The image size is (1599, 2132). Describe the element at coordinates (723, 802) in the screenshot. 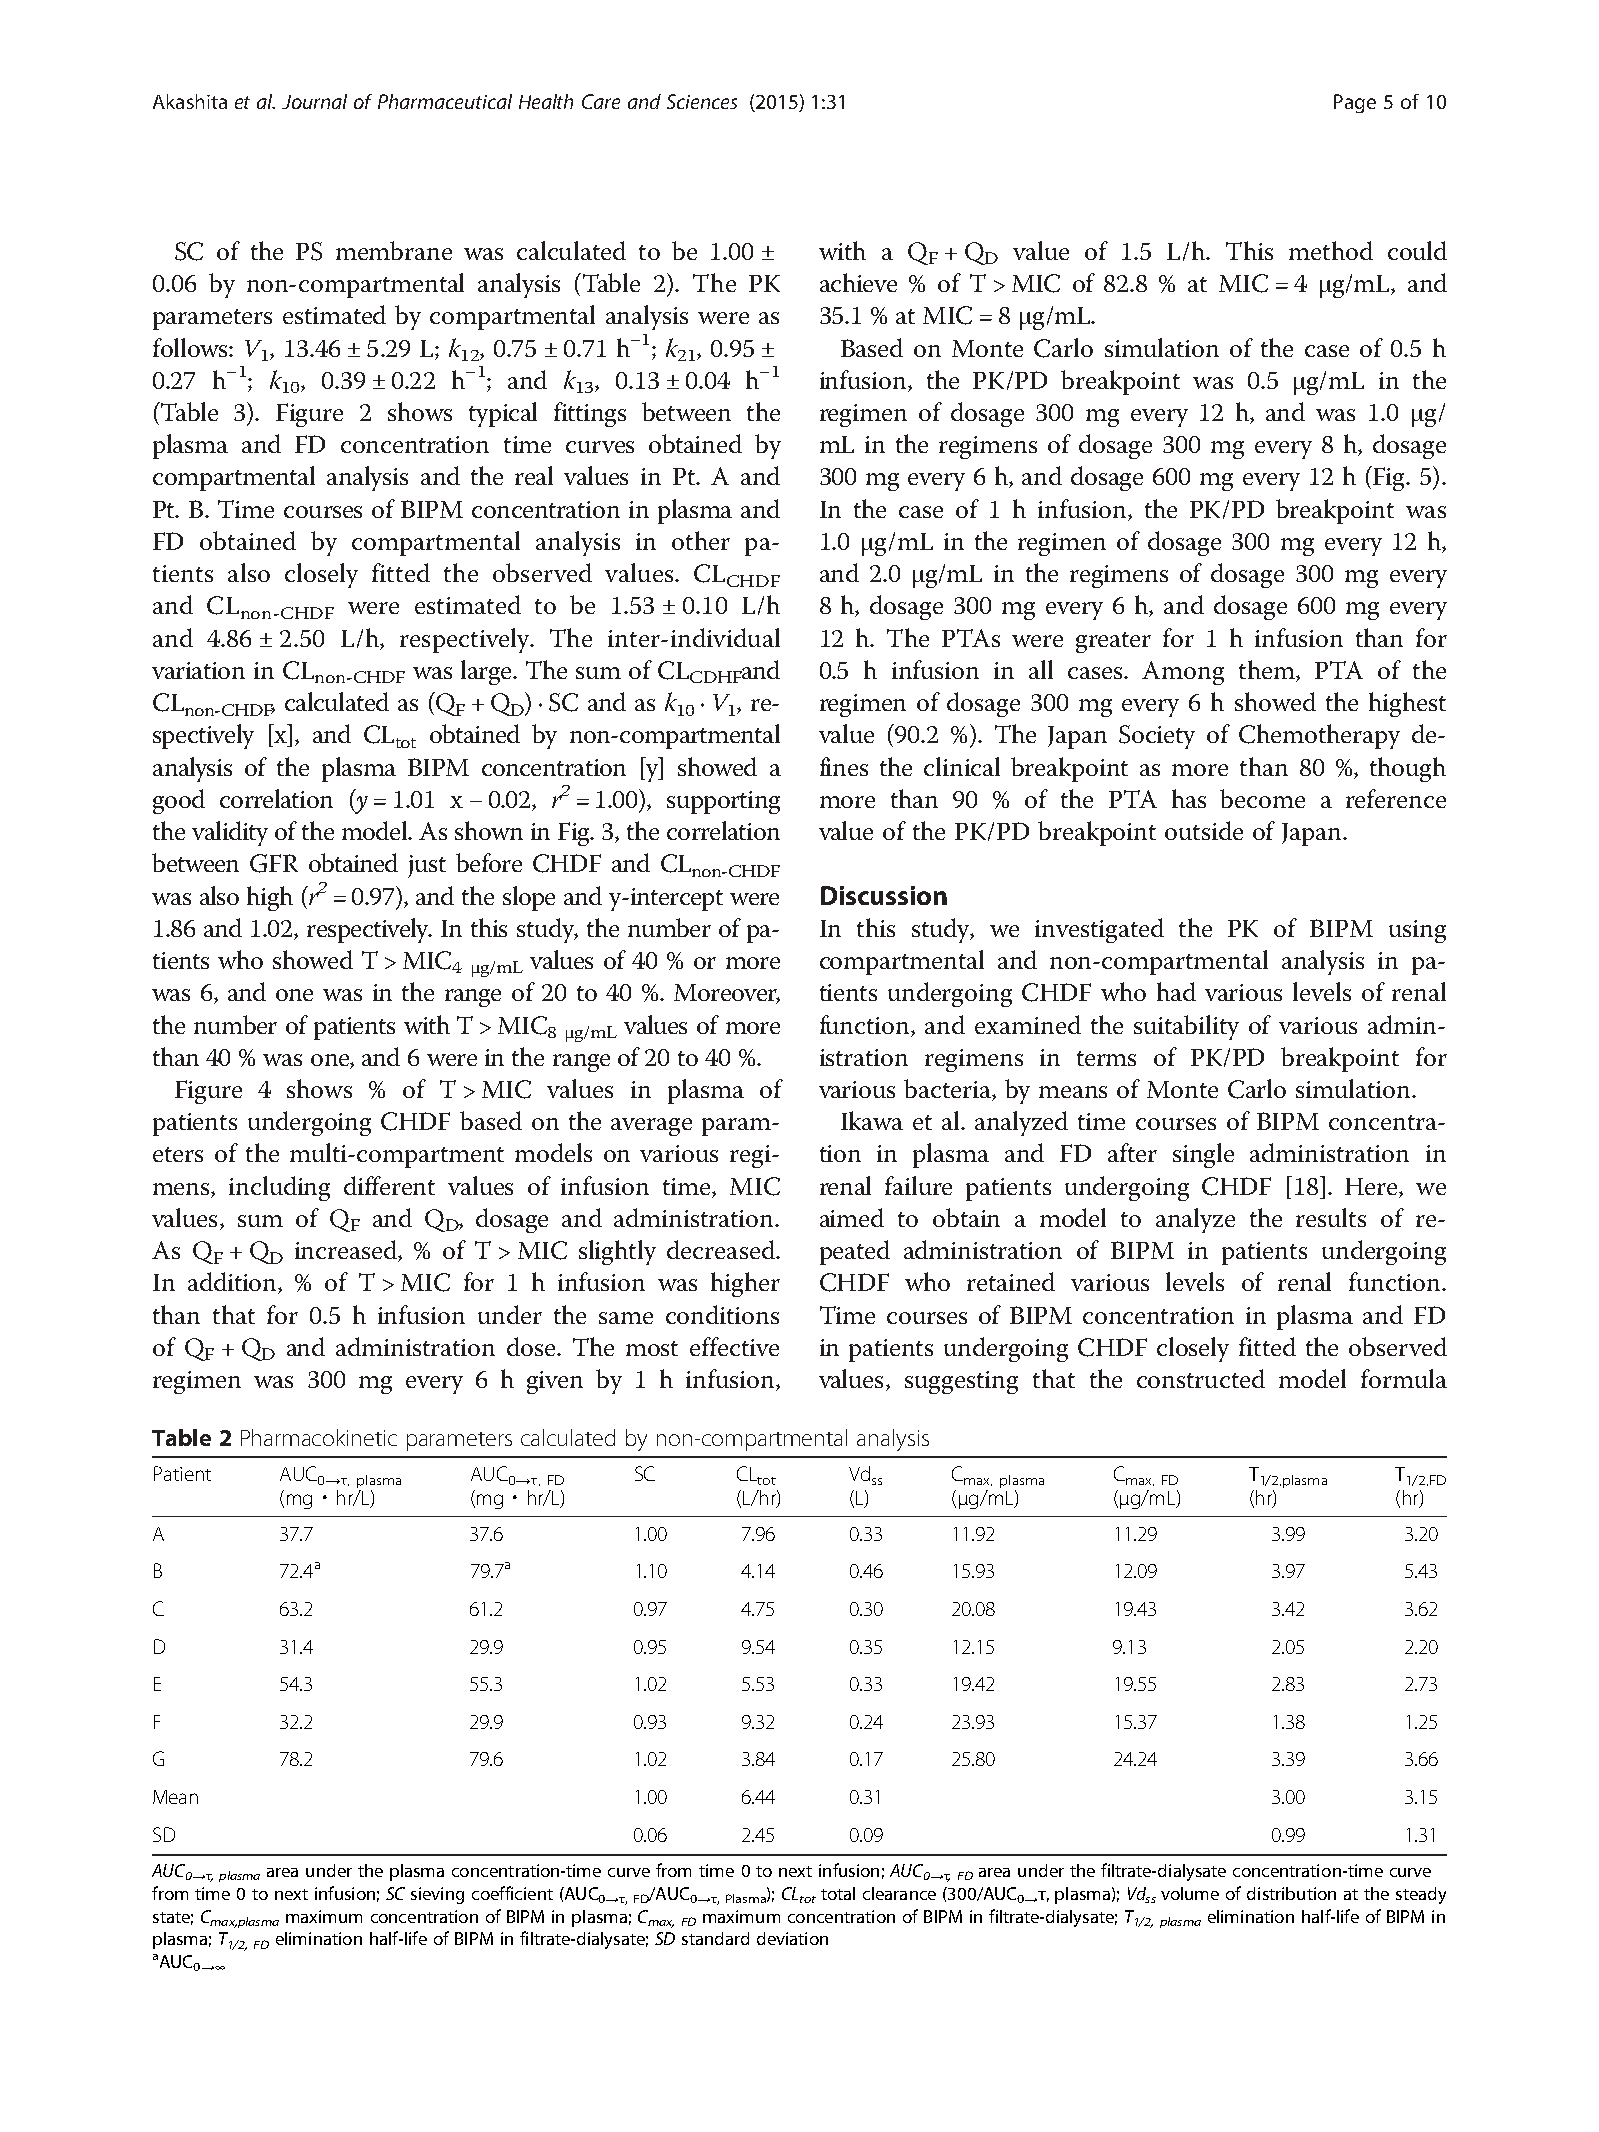

I see `supporting` at that location.
